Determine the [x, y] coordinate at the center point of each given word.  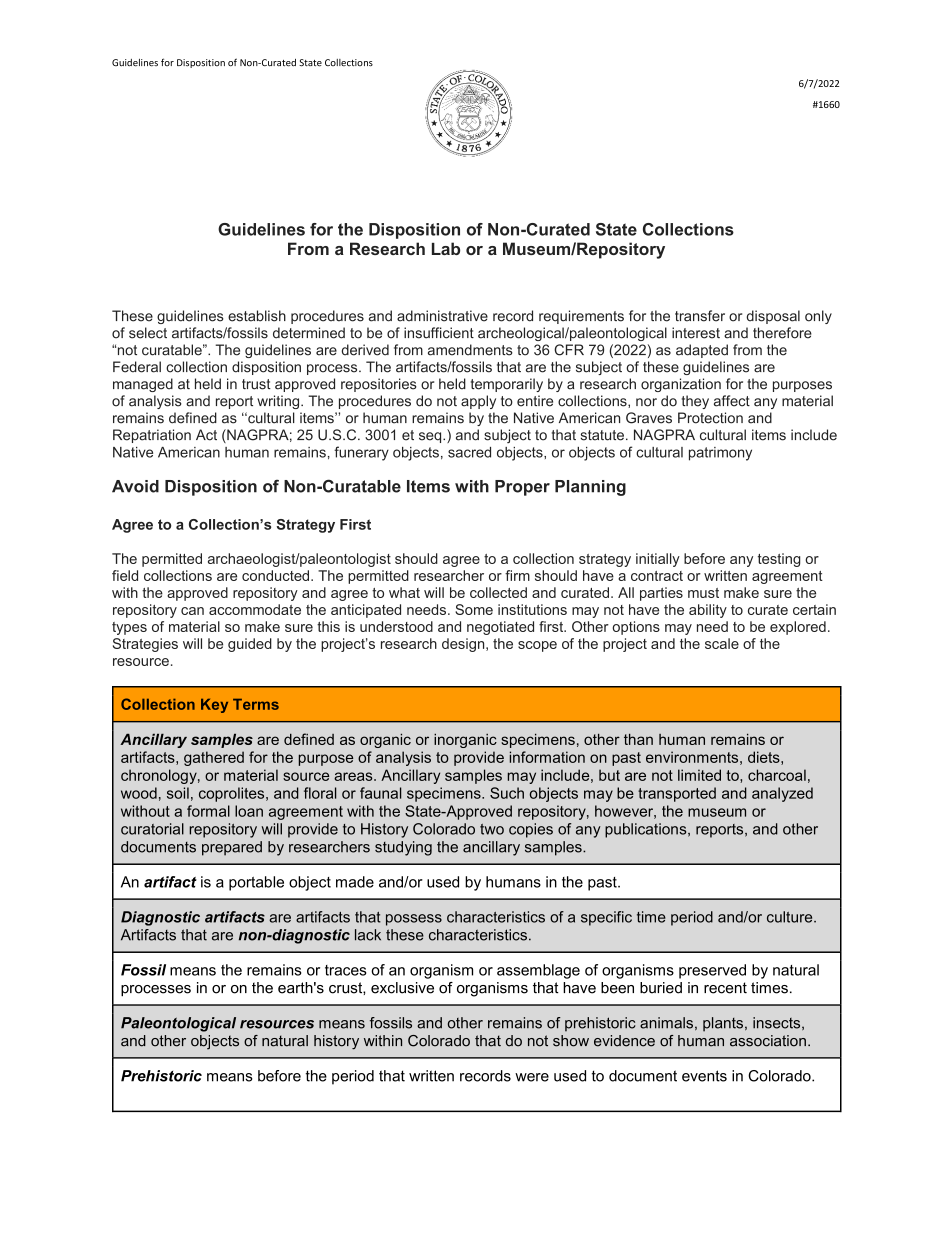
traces [345, 970]
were [532, 1077]
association [768, 1041]
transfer [700, 316]
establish [257, 316]
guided [250, 645]
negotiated [500, 628]
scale [722, 643]
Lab [446, 248]
